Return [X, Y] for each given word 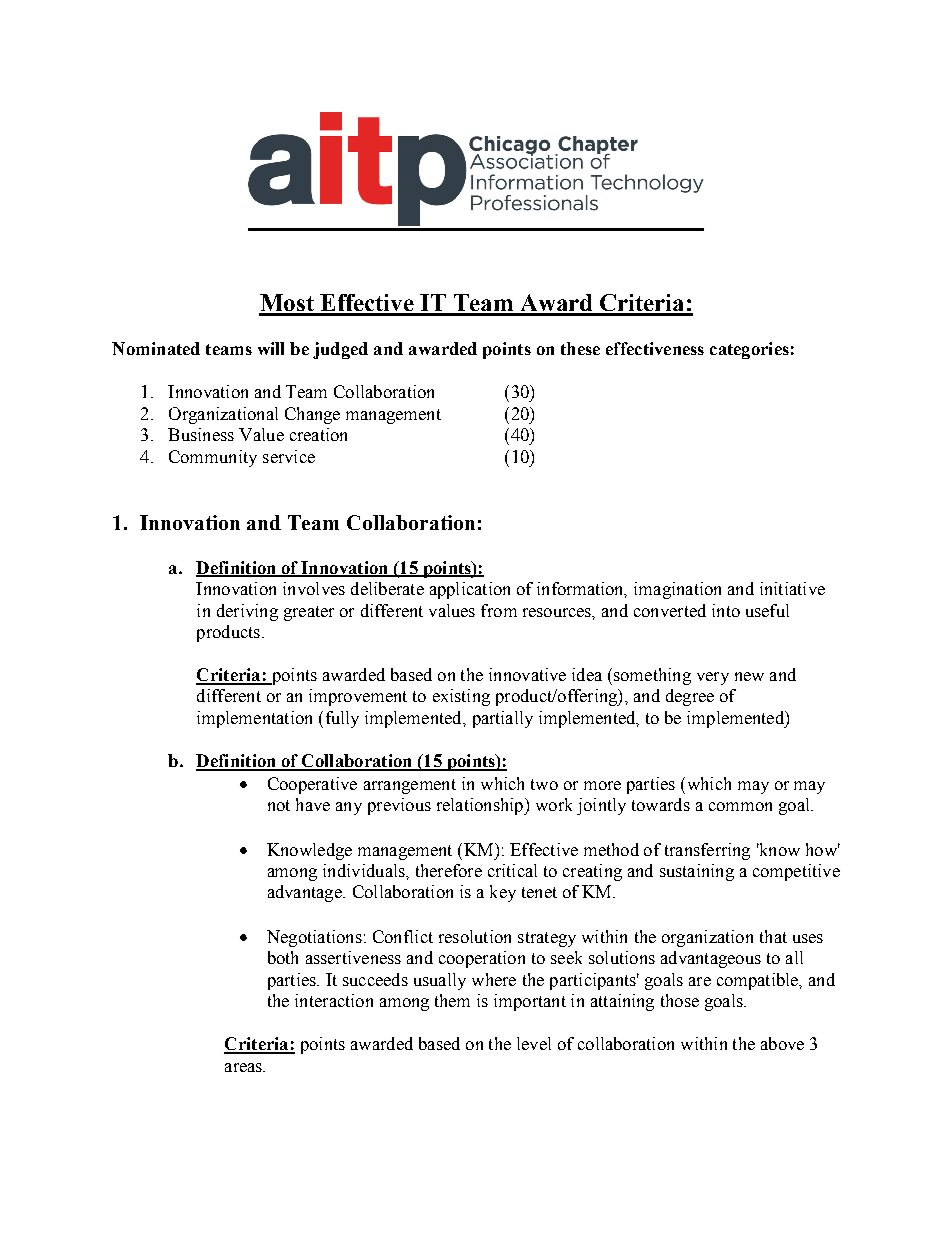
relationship [481, 806]
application [470, 590]
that [773, 936]
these [580, 348]
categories [749, 350]
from [499, 610]
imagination [677, 590]
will [271, 348]
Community [213, 458]
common [740, 806]
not [279, 805]
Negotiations [314, 938]
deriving [247, 612]
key [503, 893]
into [726, 610]
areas [244, 1067]
